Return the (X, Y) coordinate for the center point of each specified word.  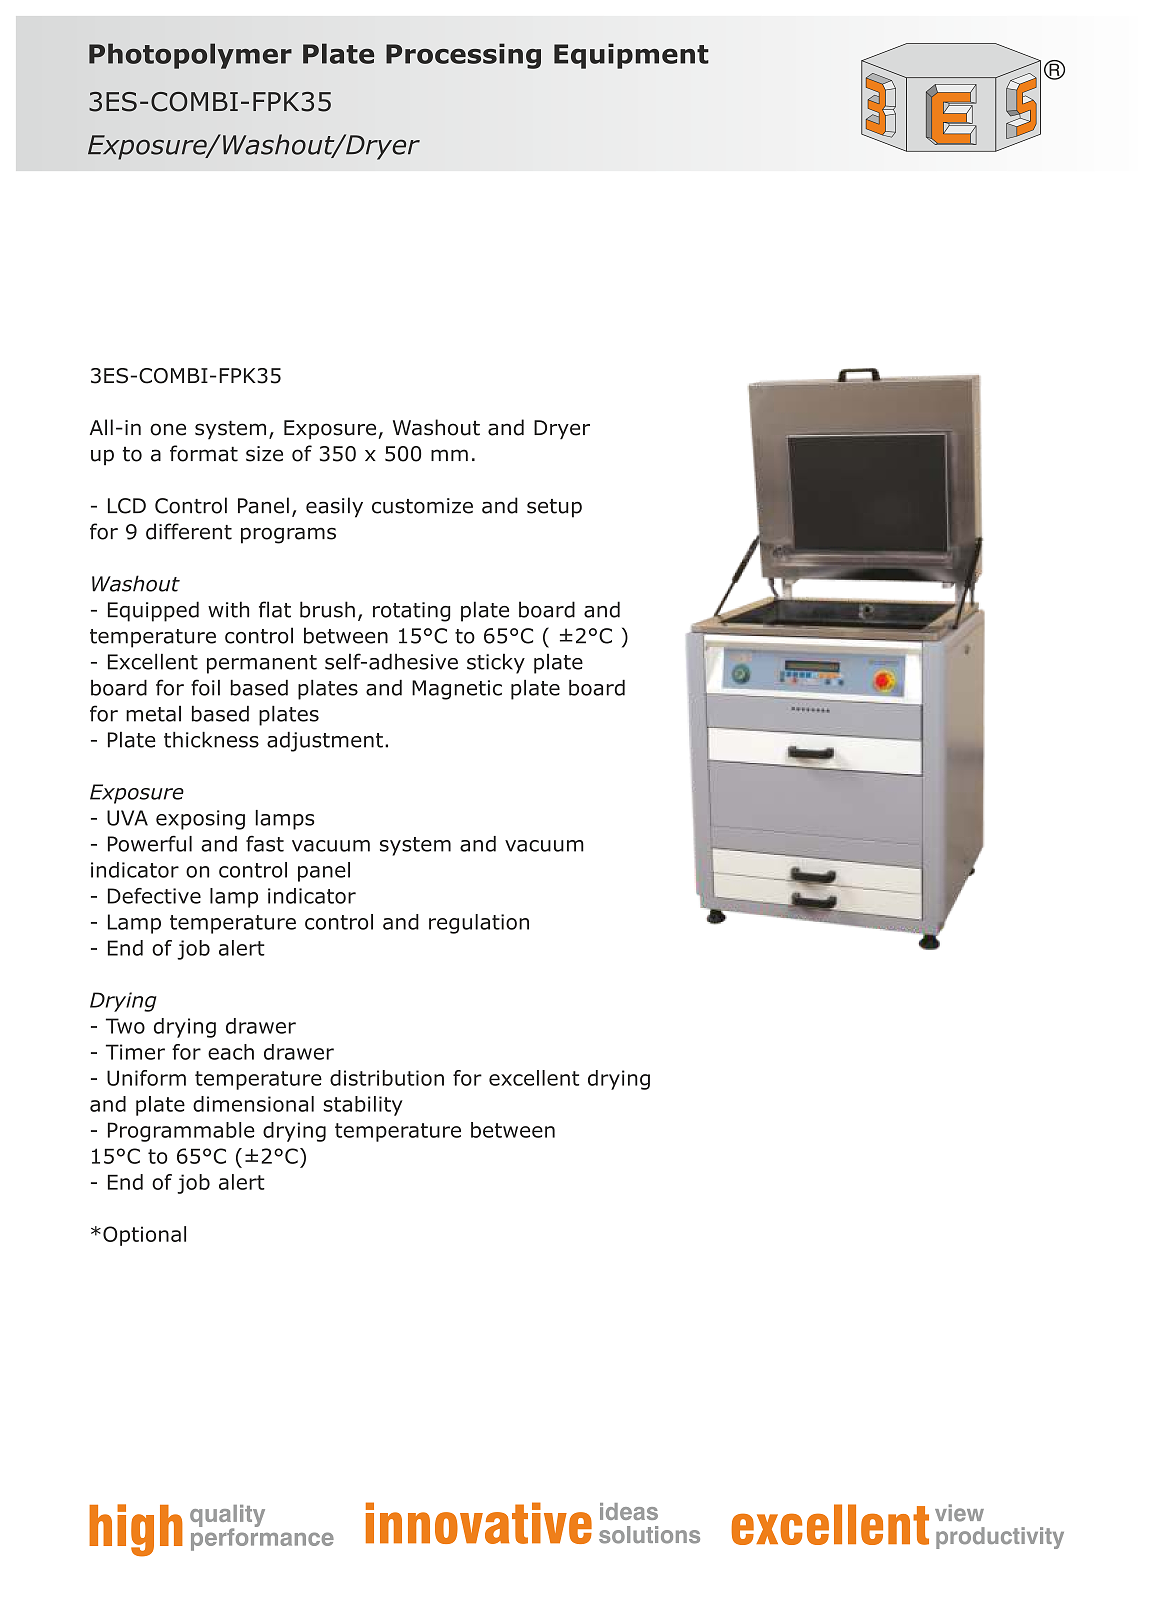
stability (363, 1106)
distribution (387, 1078)
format (204, 453)
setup (554, 508)
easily (334, 507)
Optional (144, 1236)
